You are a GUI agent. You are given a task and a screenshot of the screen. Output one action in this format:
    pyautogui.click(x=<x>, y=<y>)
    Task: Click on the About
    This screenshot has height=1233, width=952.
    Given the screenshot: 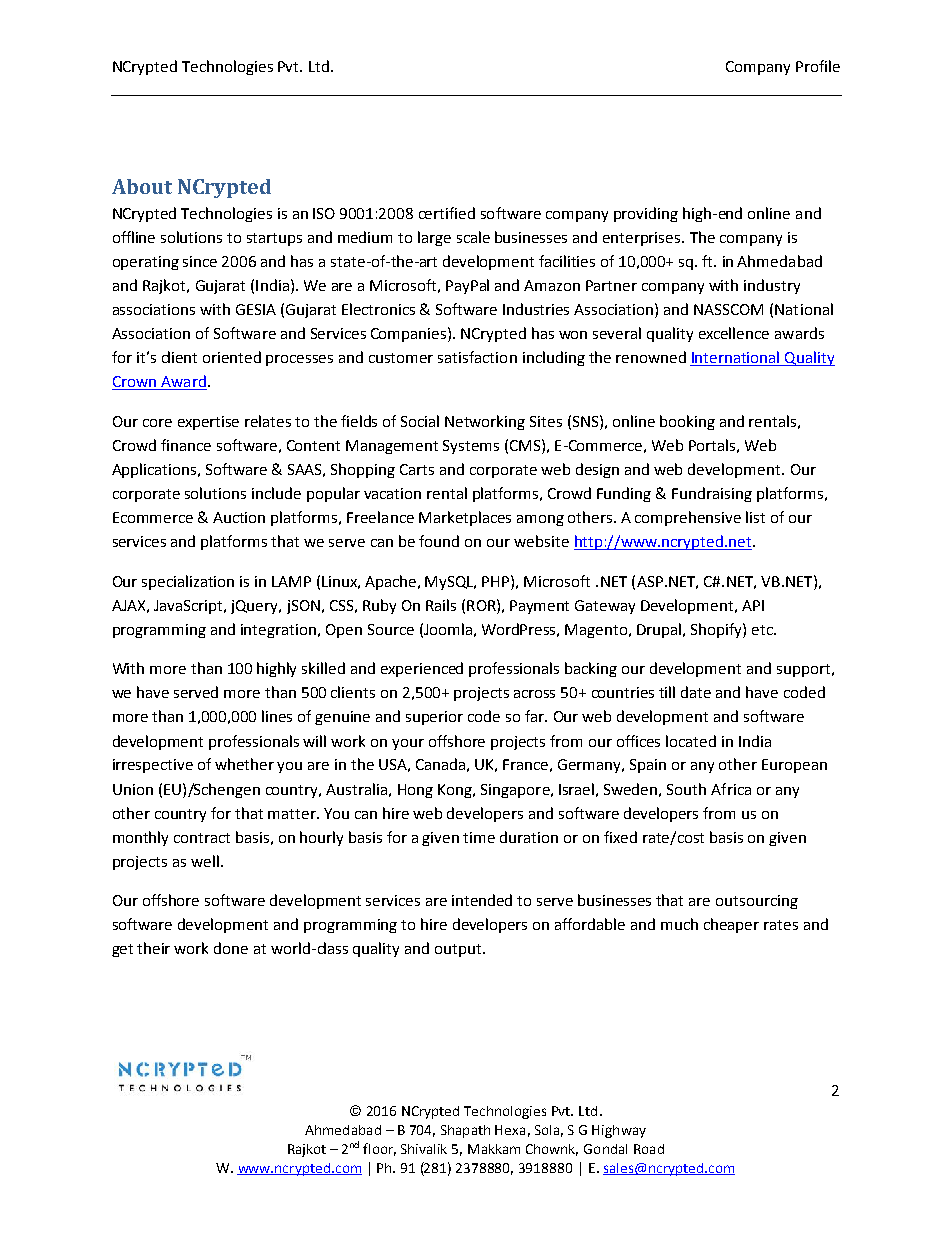 What is the action you would take?
    pyautogui.click(x=142, y=186)
